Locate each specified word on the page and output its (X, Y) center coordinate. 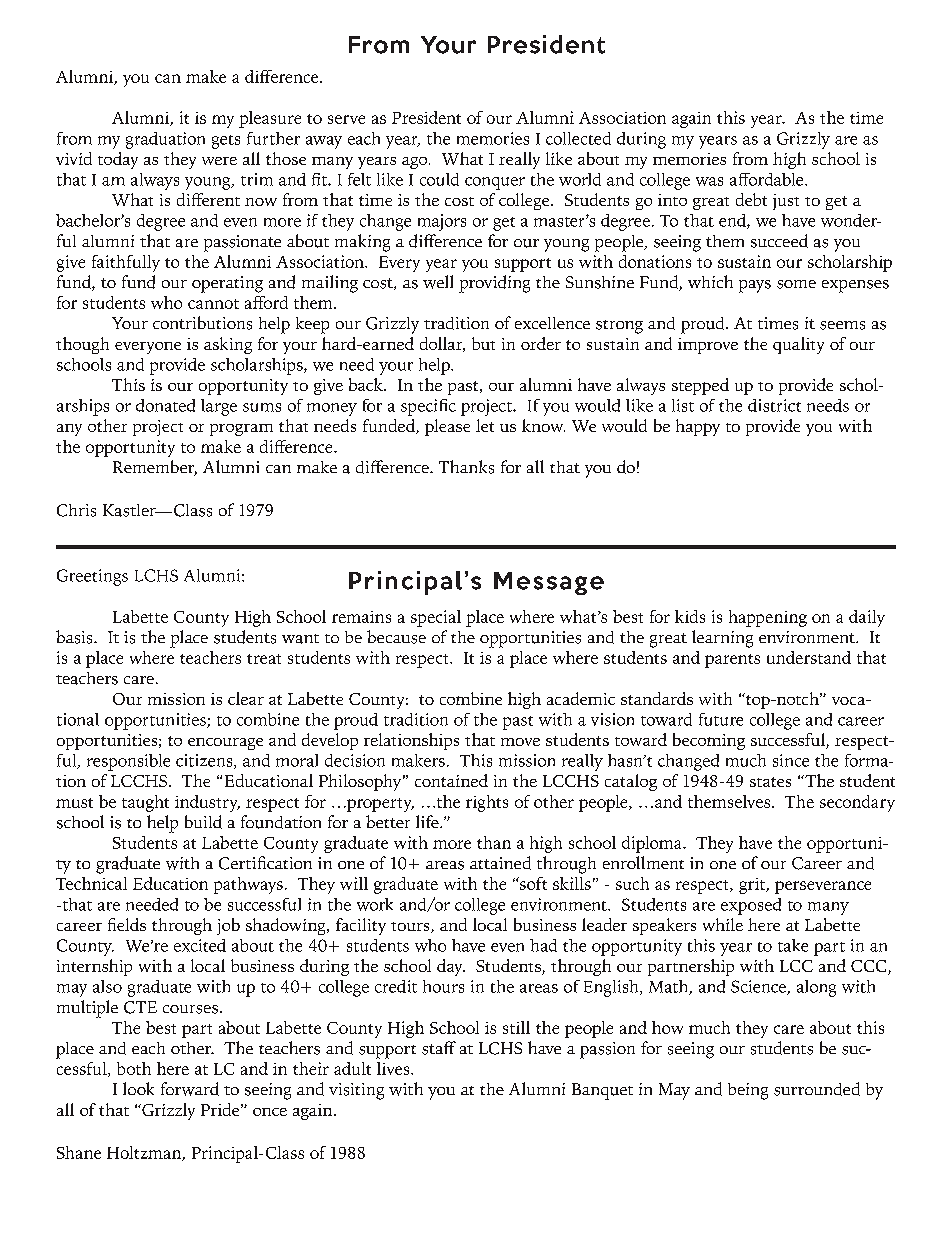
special (436, 618)
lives (394, 1068)
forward (190, 1089)
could (439, 179)
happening (768, 618)
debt (751, 199)
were (219, 161)
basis (75, 637)
